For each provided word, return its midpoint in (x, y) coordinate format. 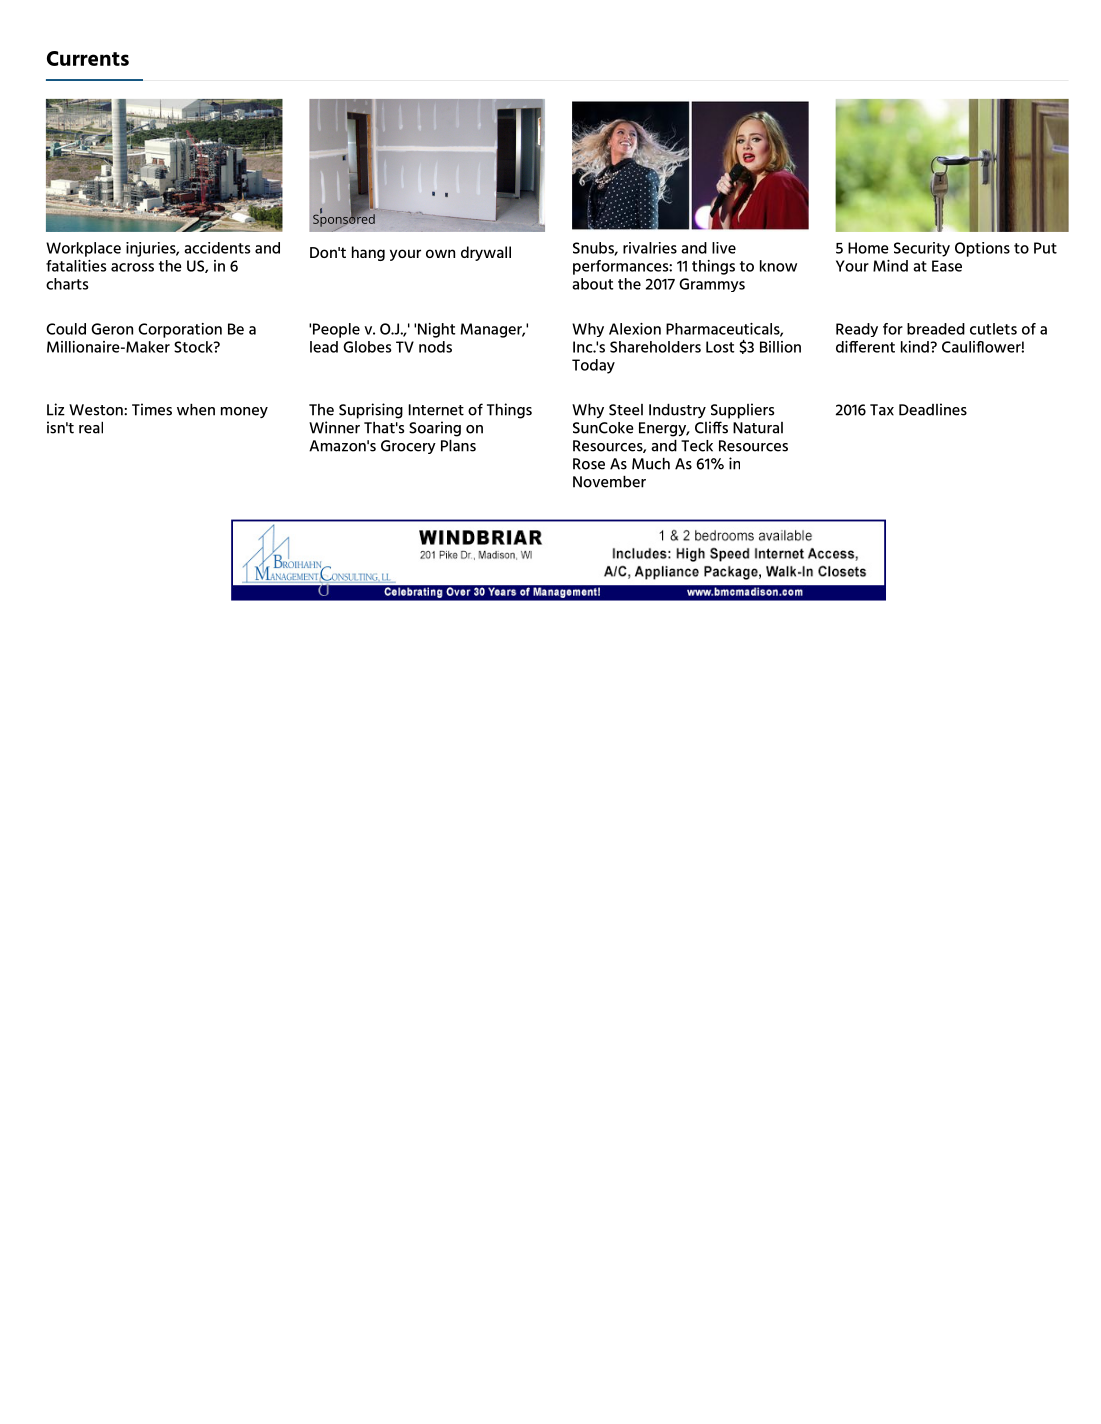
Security (922, 249)
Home (868, 248)
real (91, 428)
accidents (217, 248)
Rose (589, 464)
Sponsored (344, 220)
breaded (936, 329)
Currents (88, 58)
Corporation (180, 330)
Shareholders (655, 347)
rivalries (650, 248)
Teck (697, 446)
